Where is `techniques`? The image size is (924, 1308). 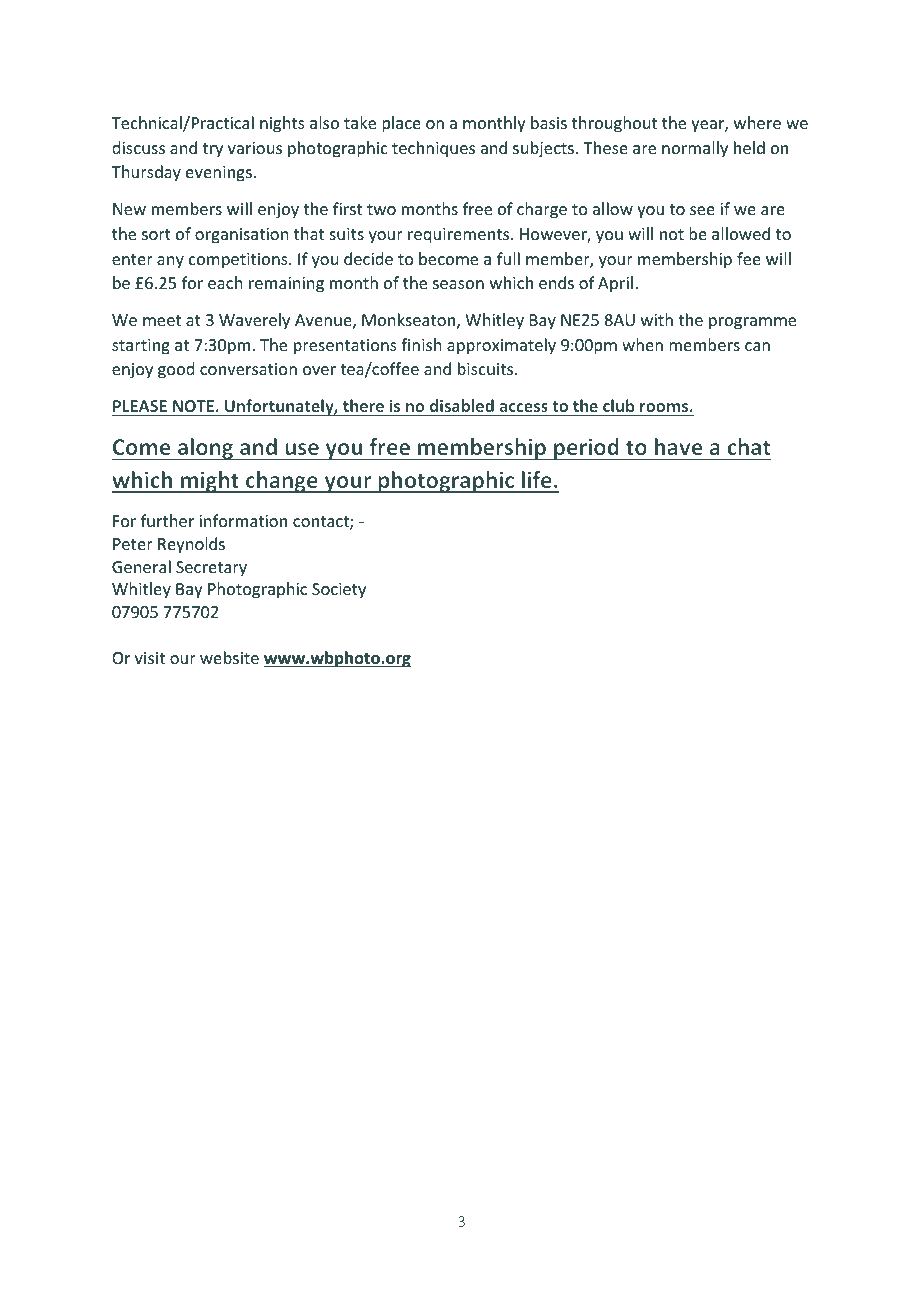
techniques is located at coordinates (433, 149).
